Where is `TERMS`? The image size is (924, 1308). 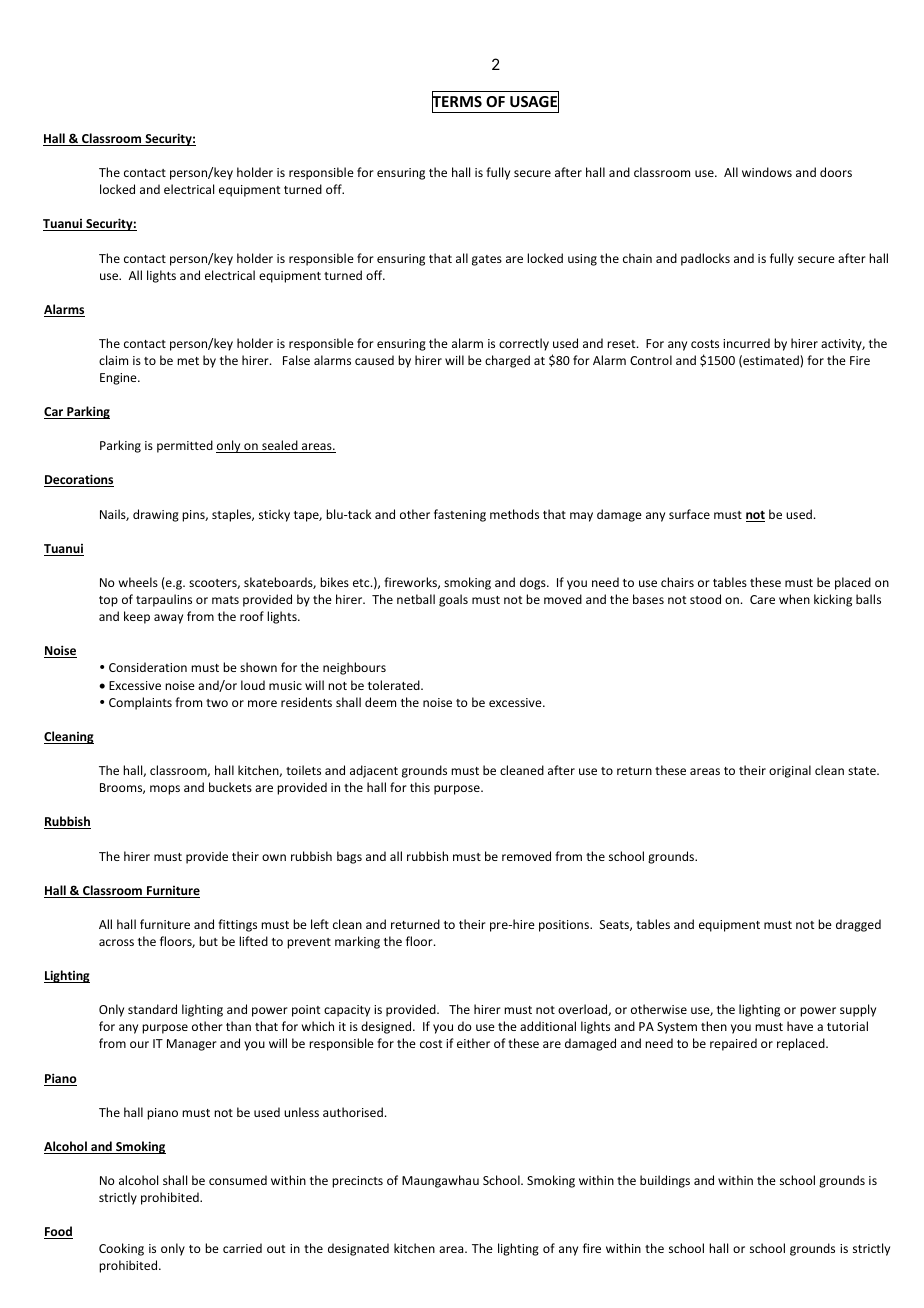
TERMS is located at coordinates (457, 102).
